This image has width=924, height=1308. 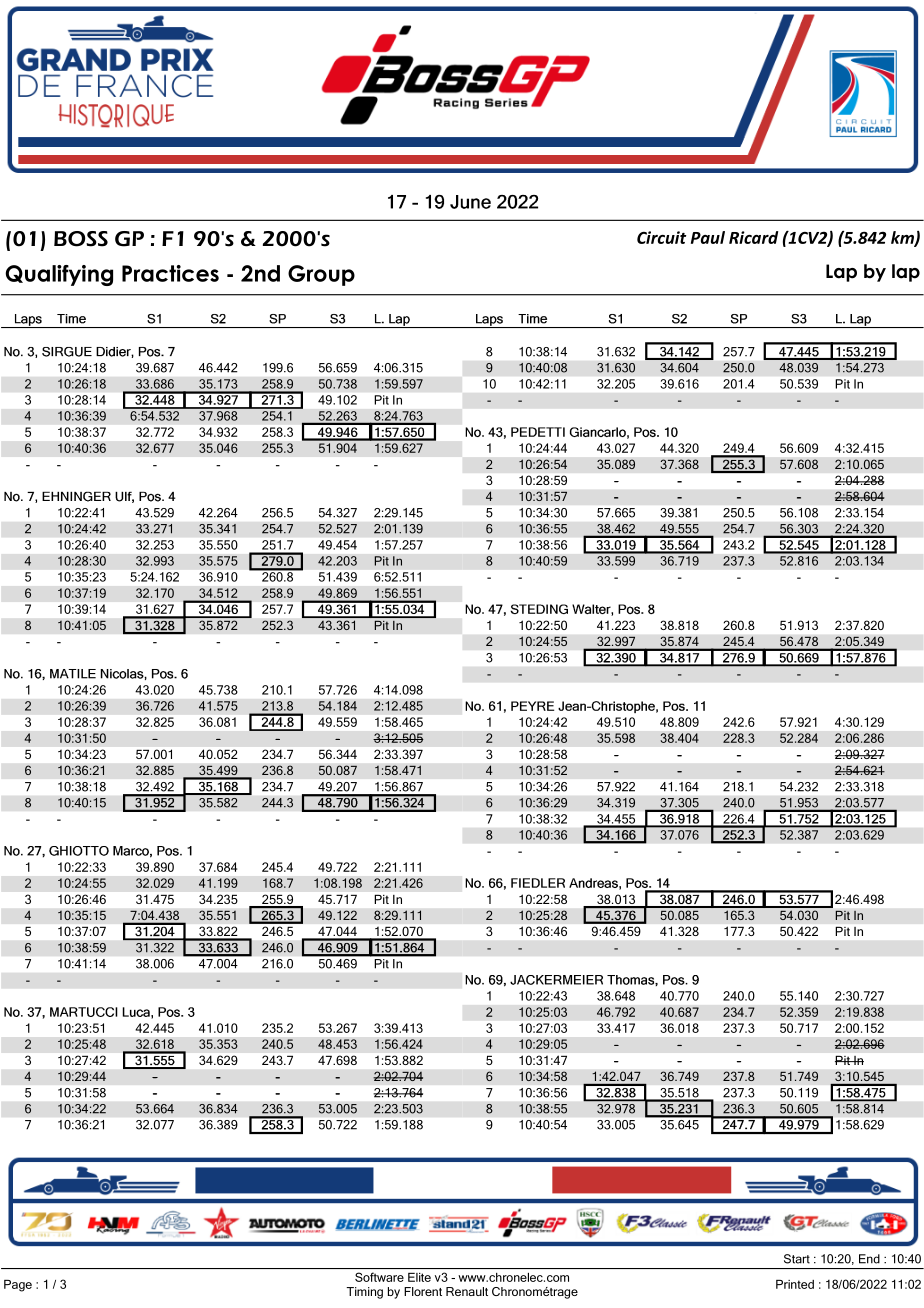 I want to click on Group, so click(x=321, y=275).
